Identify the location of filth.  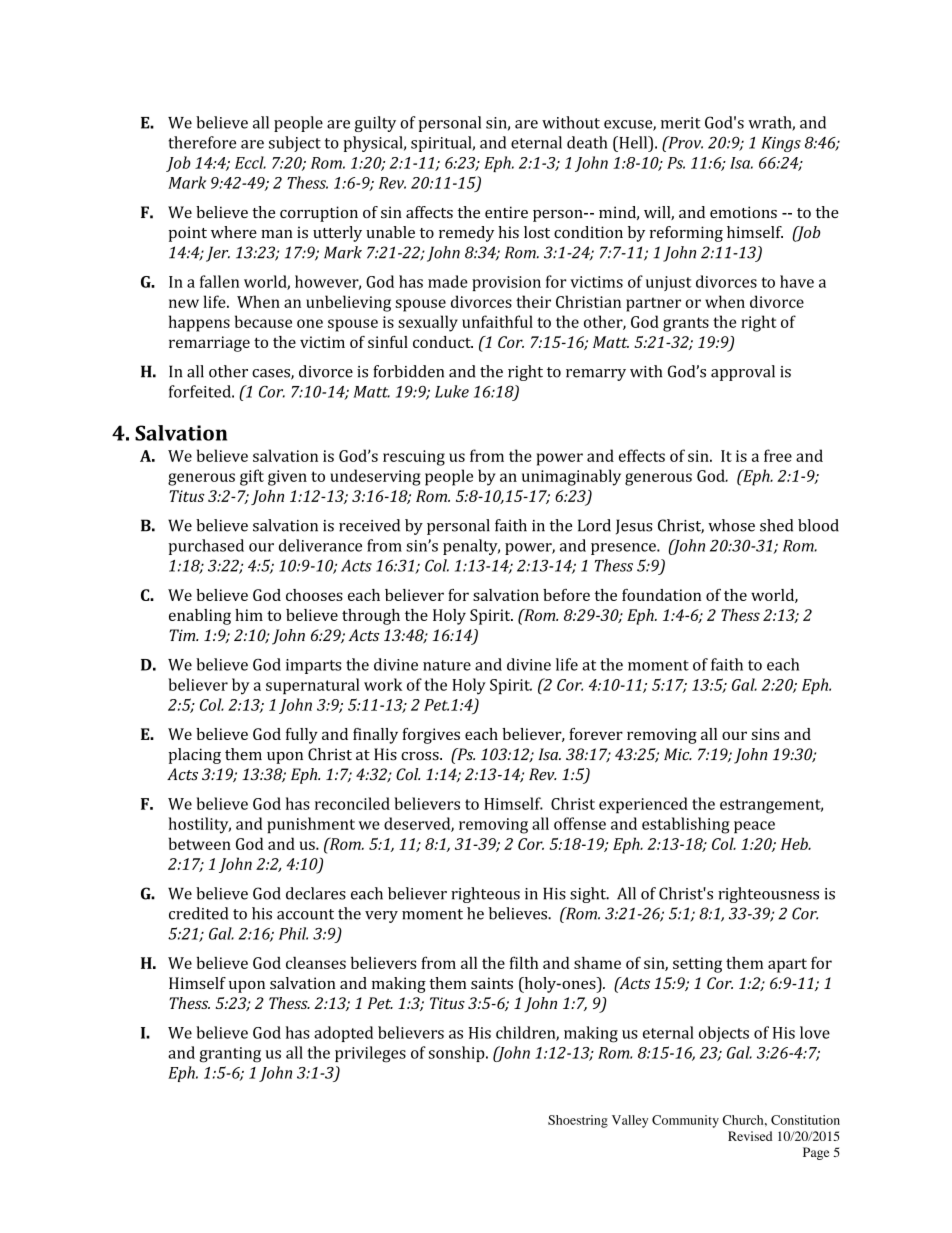
(524, 962).
